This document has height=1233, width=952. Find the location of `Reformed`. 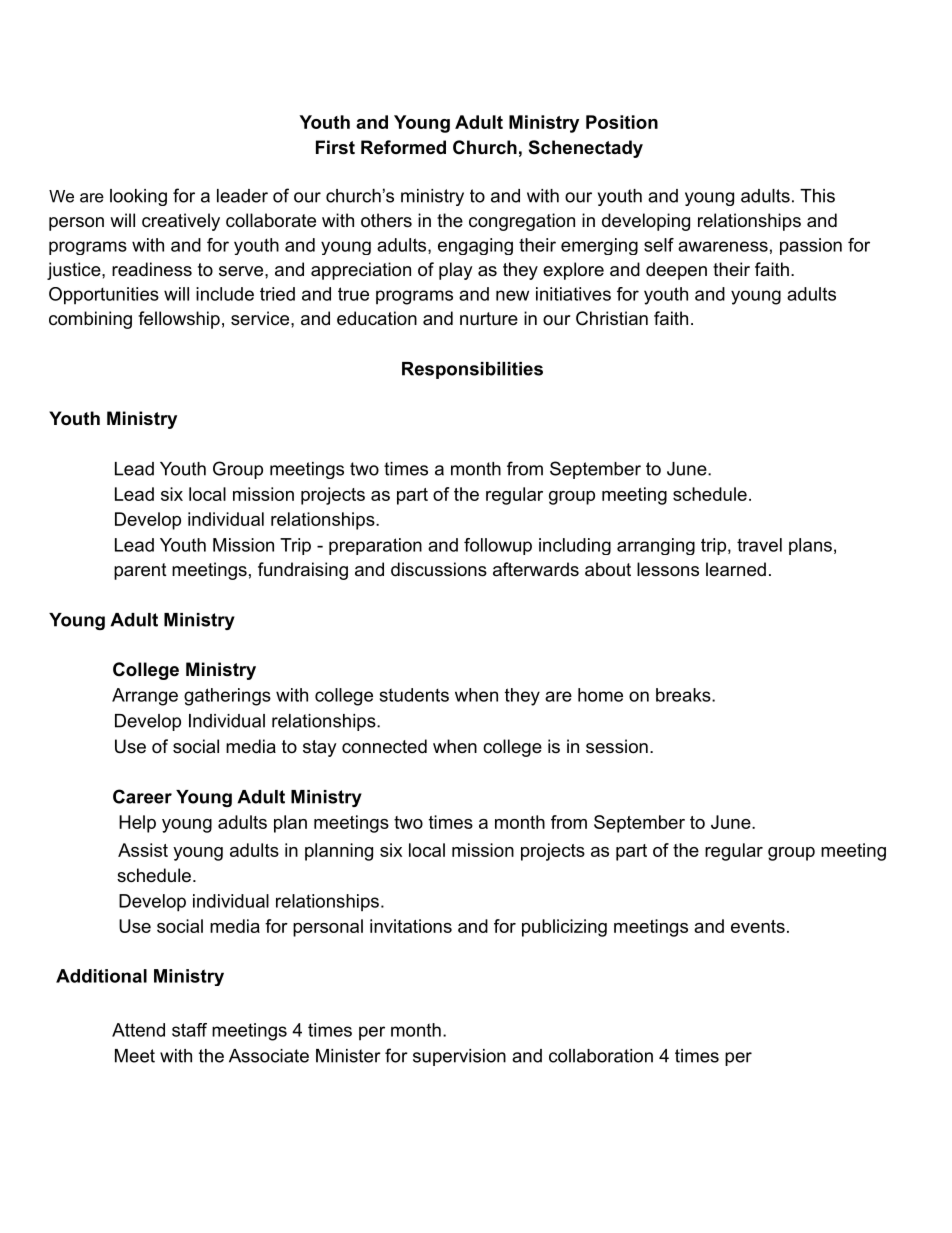

Reformed is located at coordinates (403, 147).
